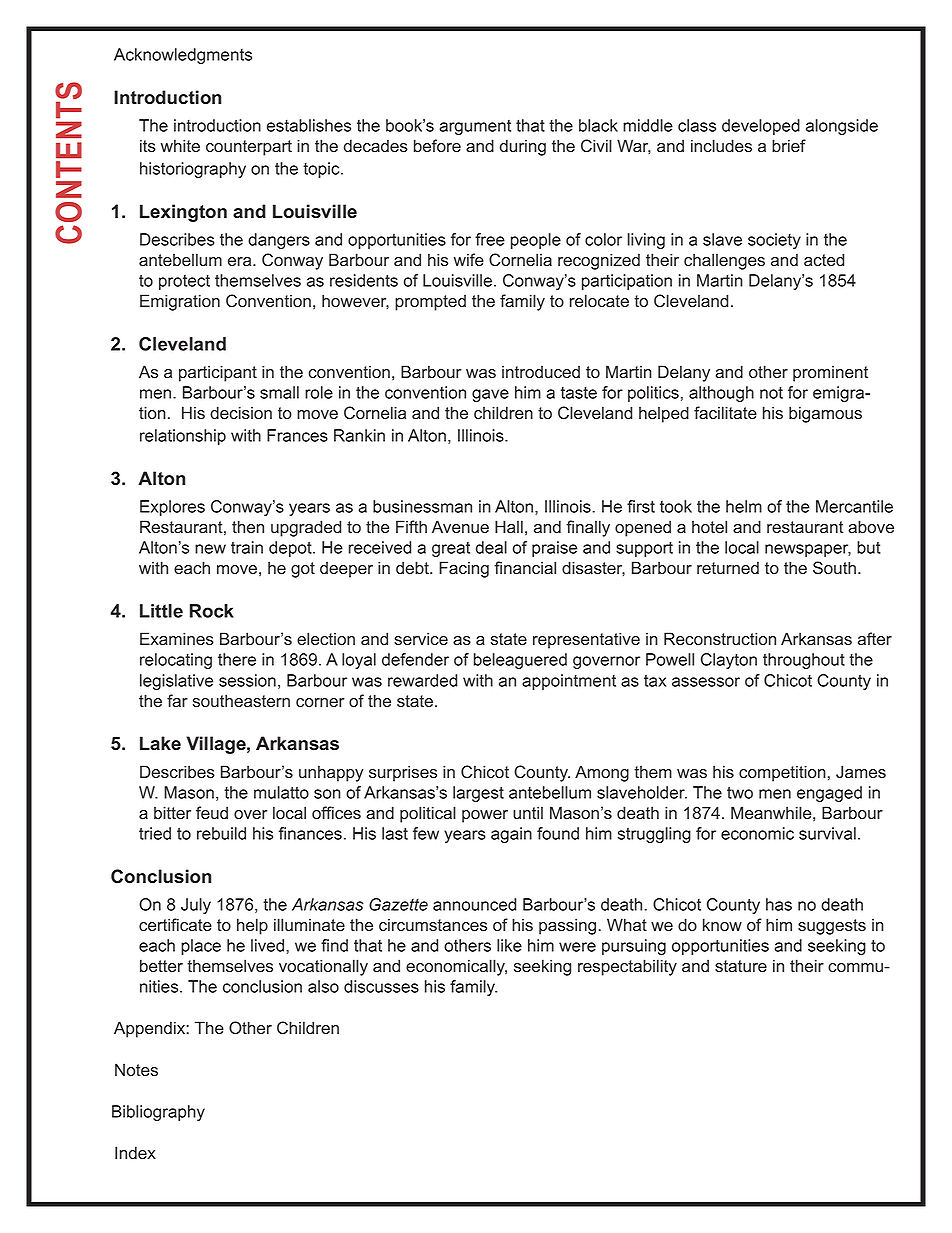  I want to click on there, so click(237, 659).
